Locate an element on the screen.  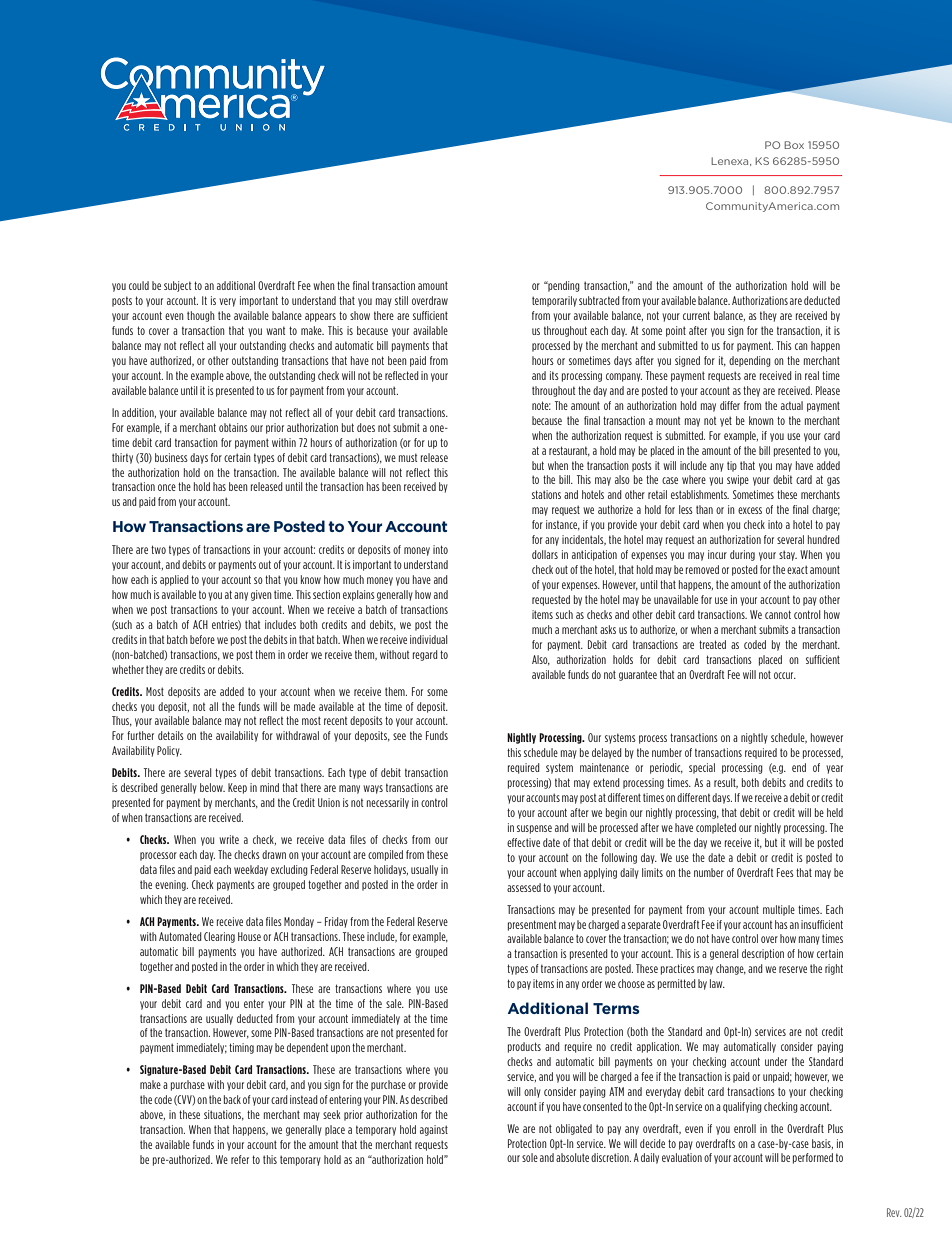
occur is located at coordinates (785, 675).
